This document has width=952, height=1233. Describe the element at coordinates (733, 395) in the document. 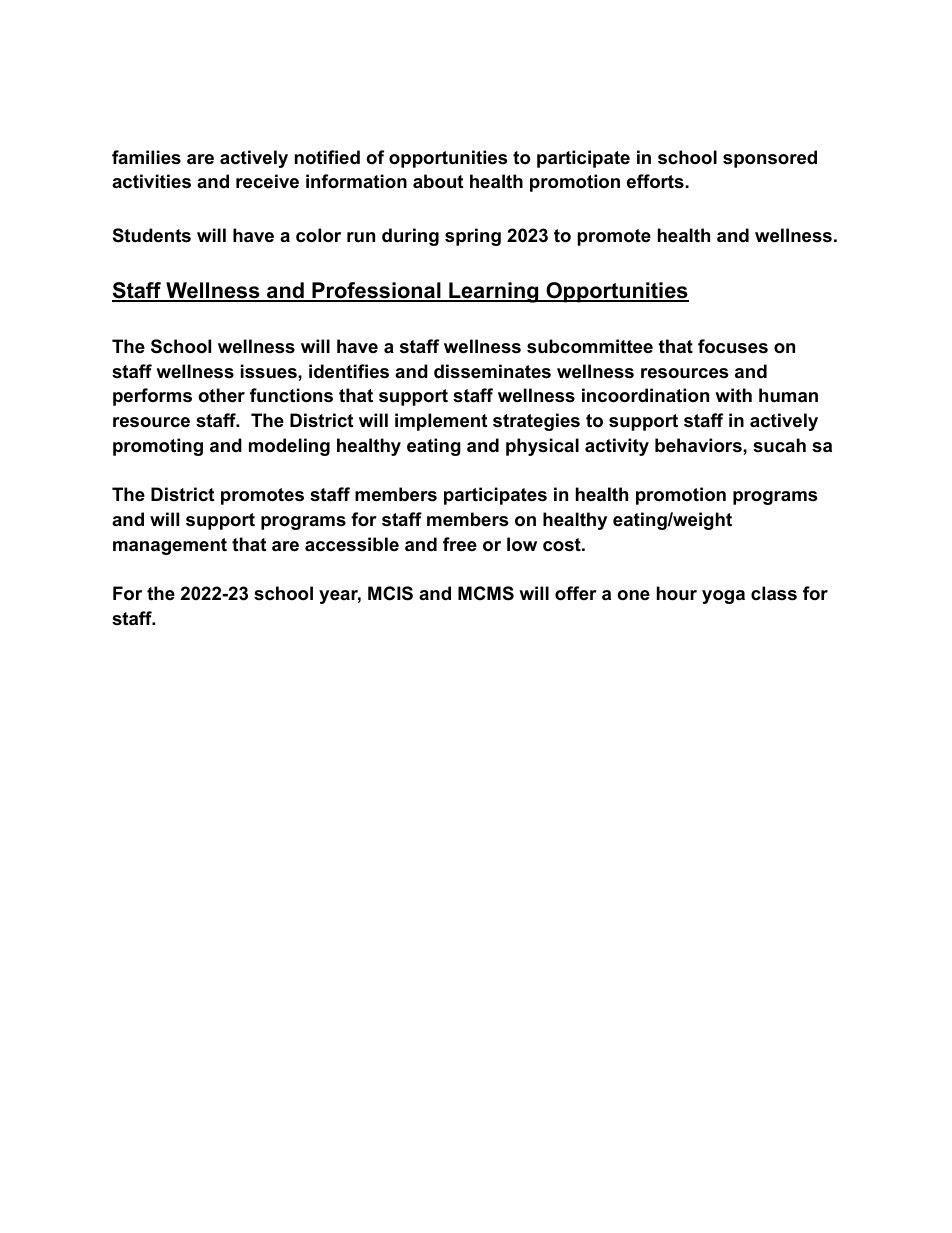

I see `with` at that location.
